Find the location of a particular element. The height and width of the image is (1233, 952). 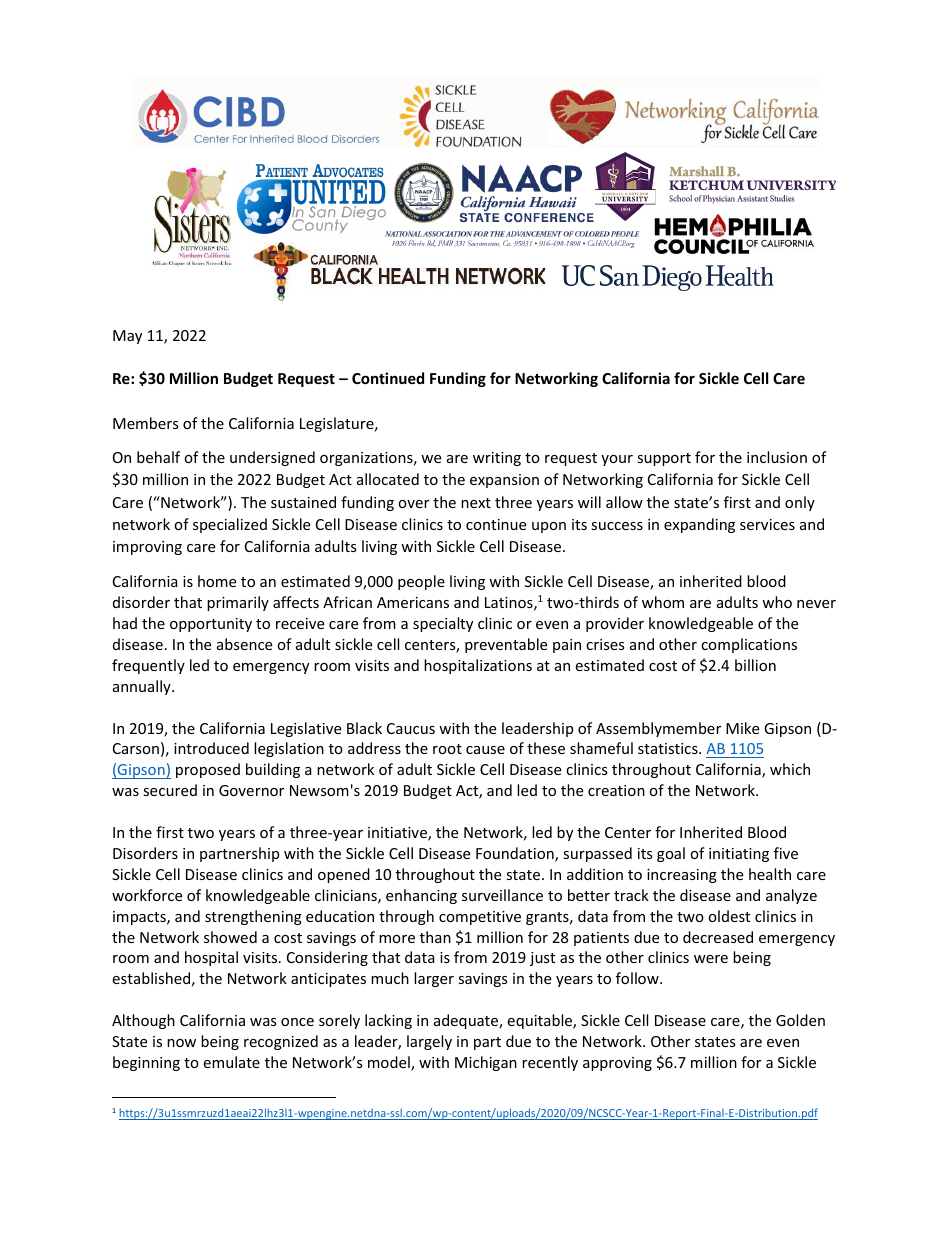

inclusion is located at coordinates (777, 457).
